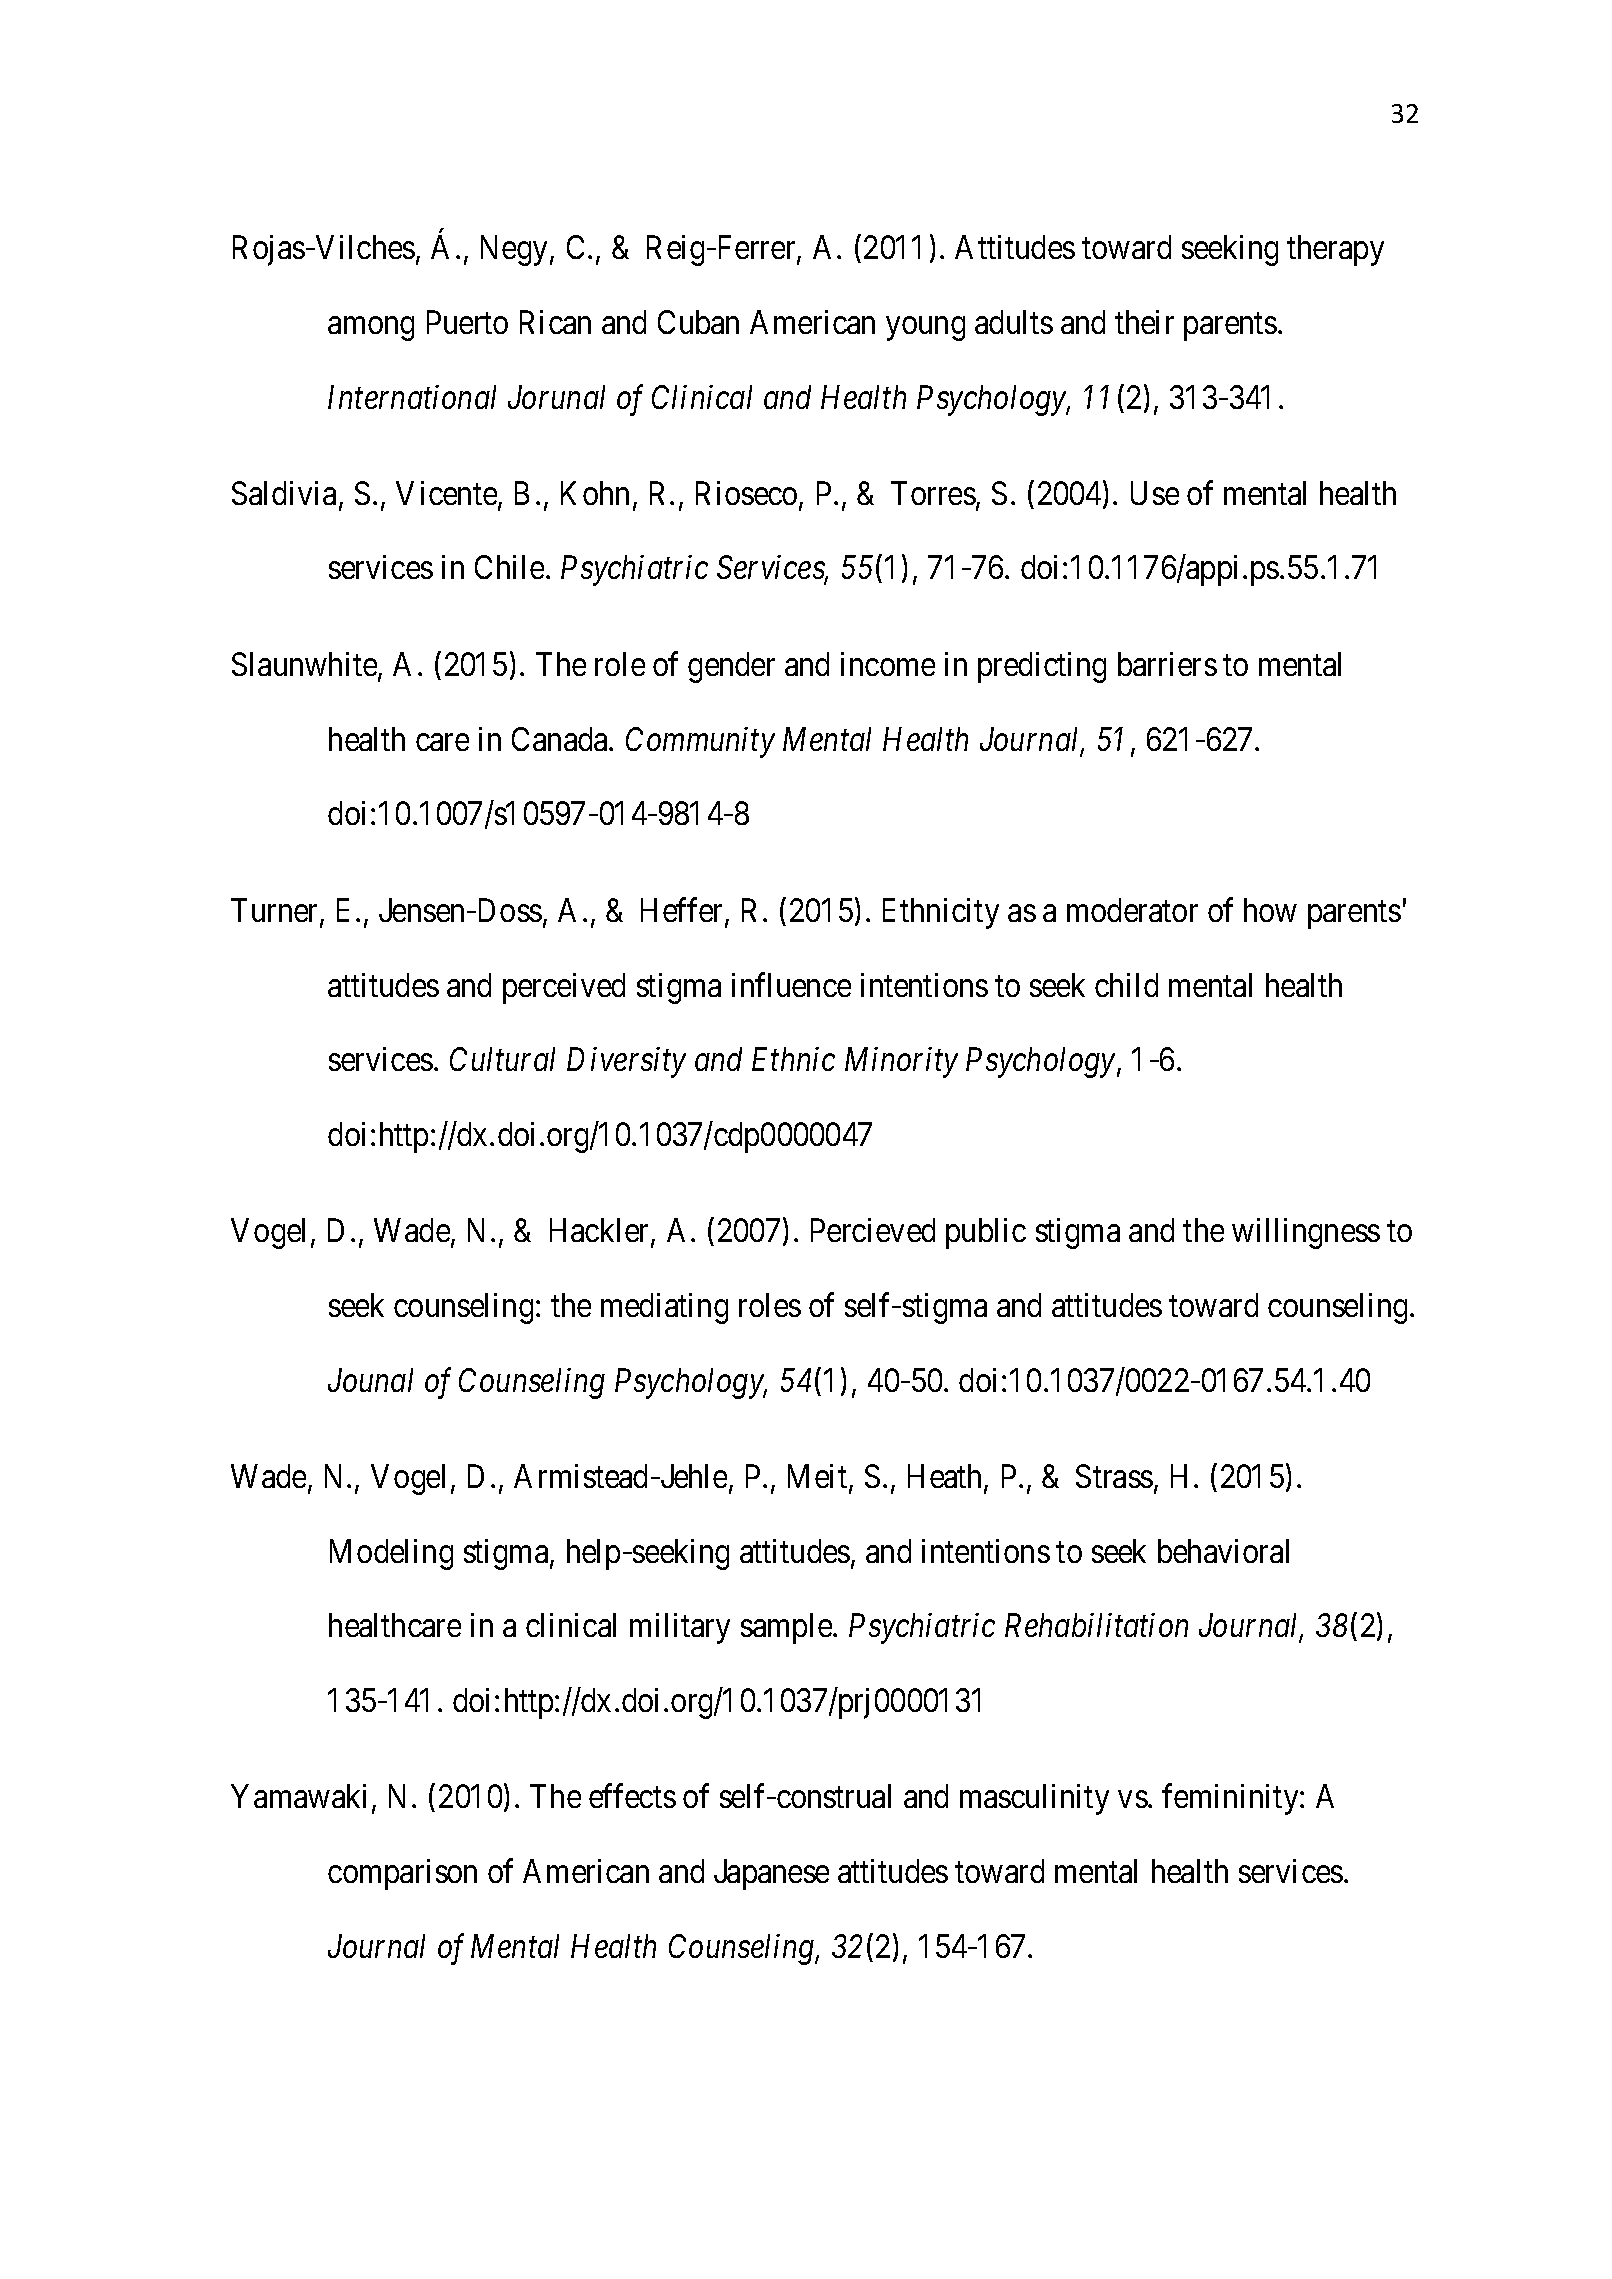  I want to click on comparison, so click(402, 1874).
